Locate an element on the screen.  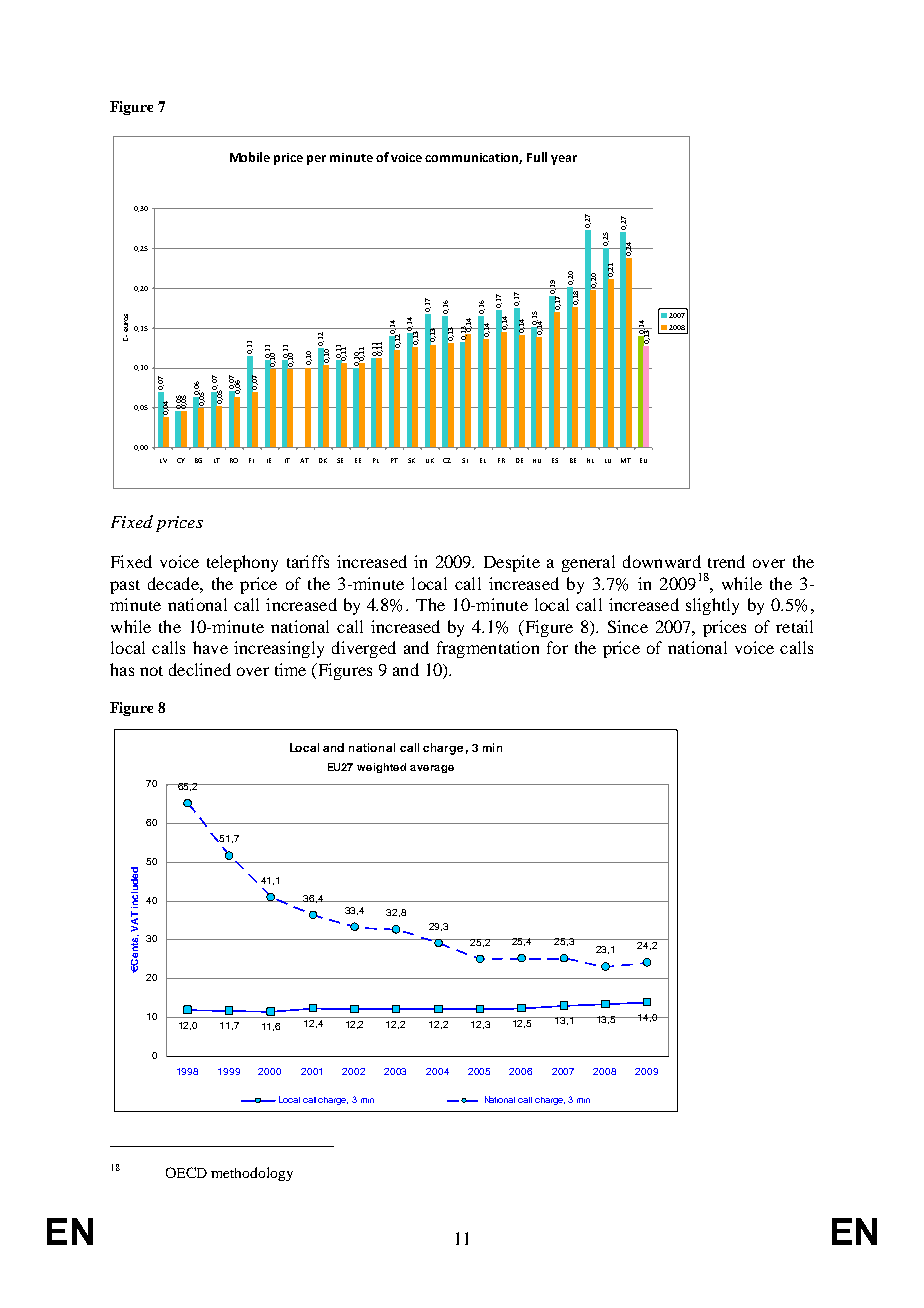
year is located at coordinates (564, 160).
